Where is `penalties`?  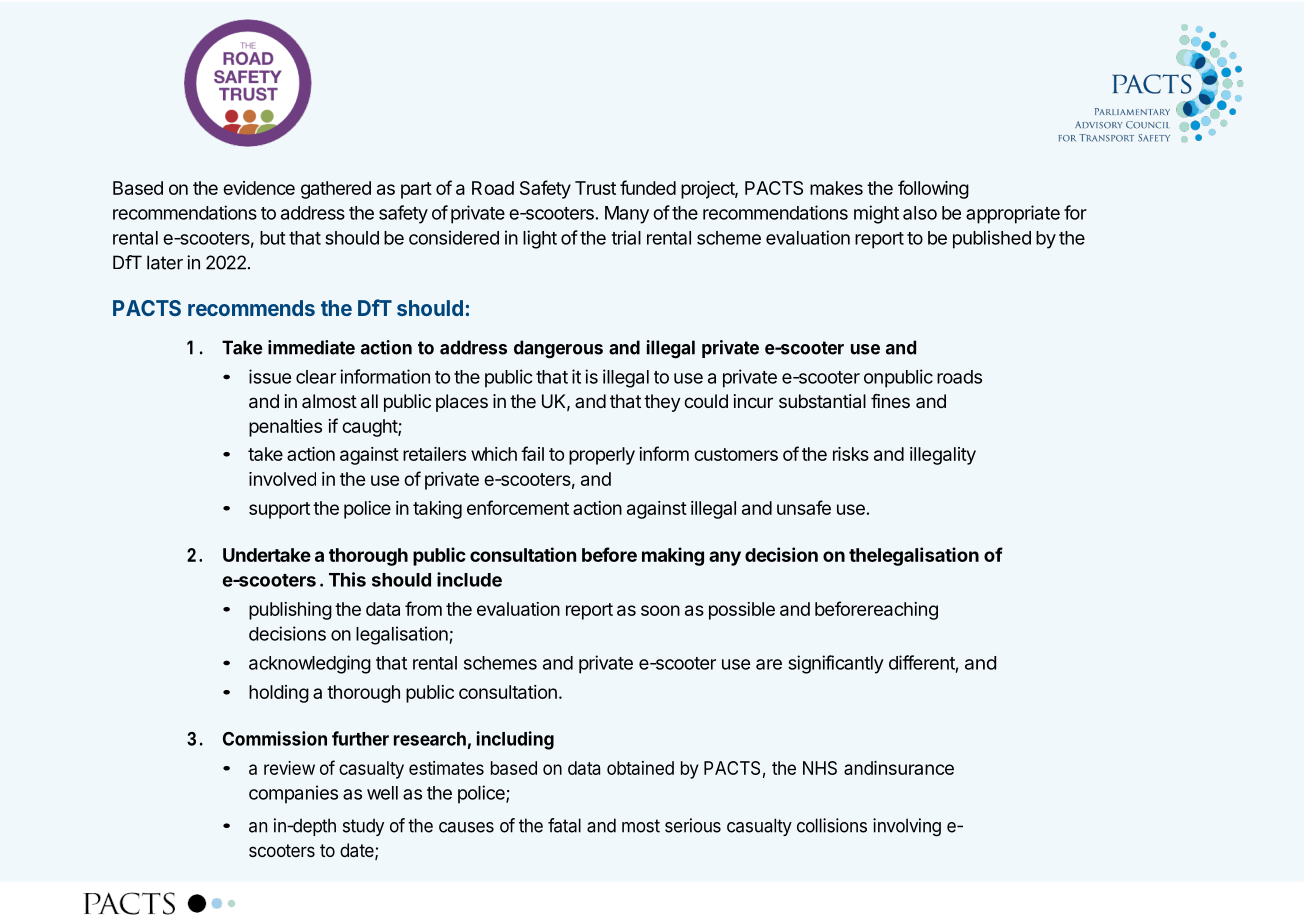
penalties is located at coordinates (285, 428).
